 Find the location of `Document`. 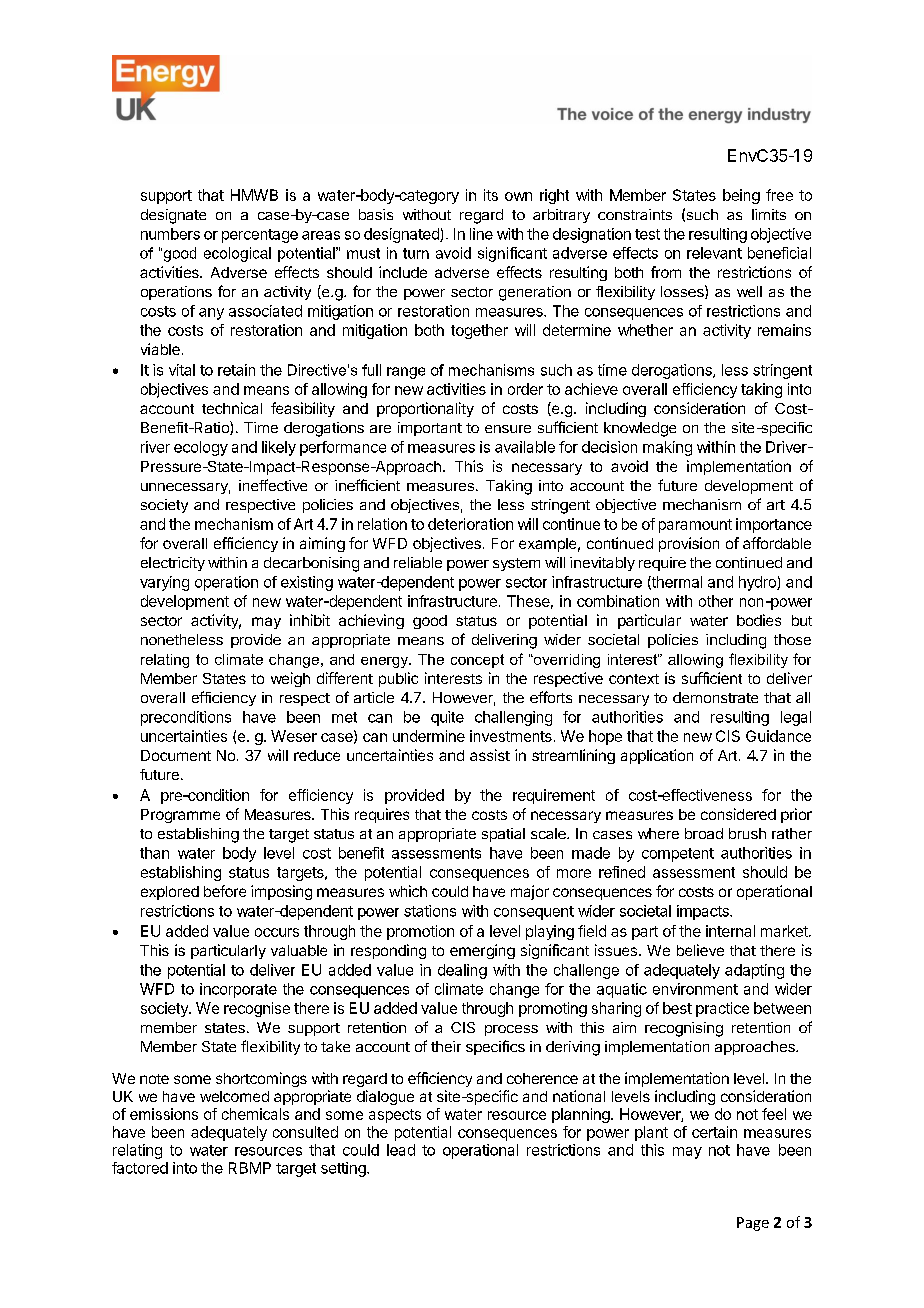

Document is located at coordinates (176, 755).
